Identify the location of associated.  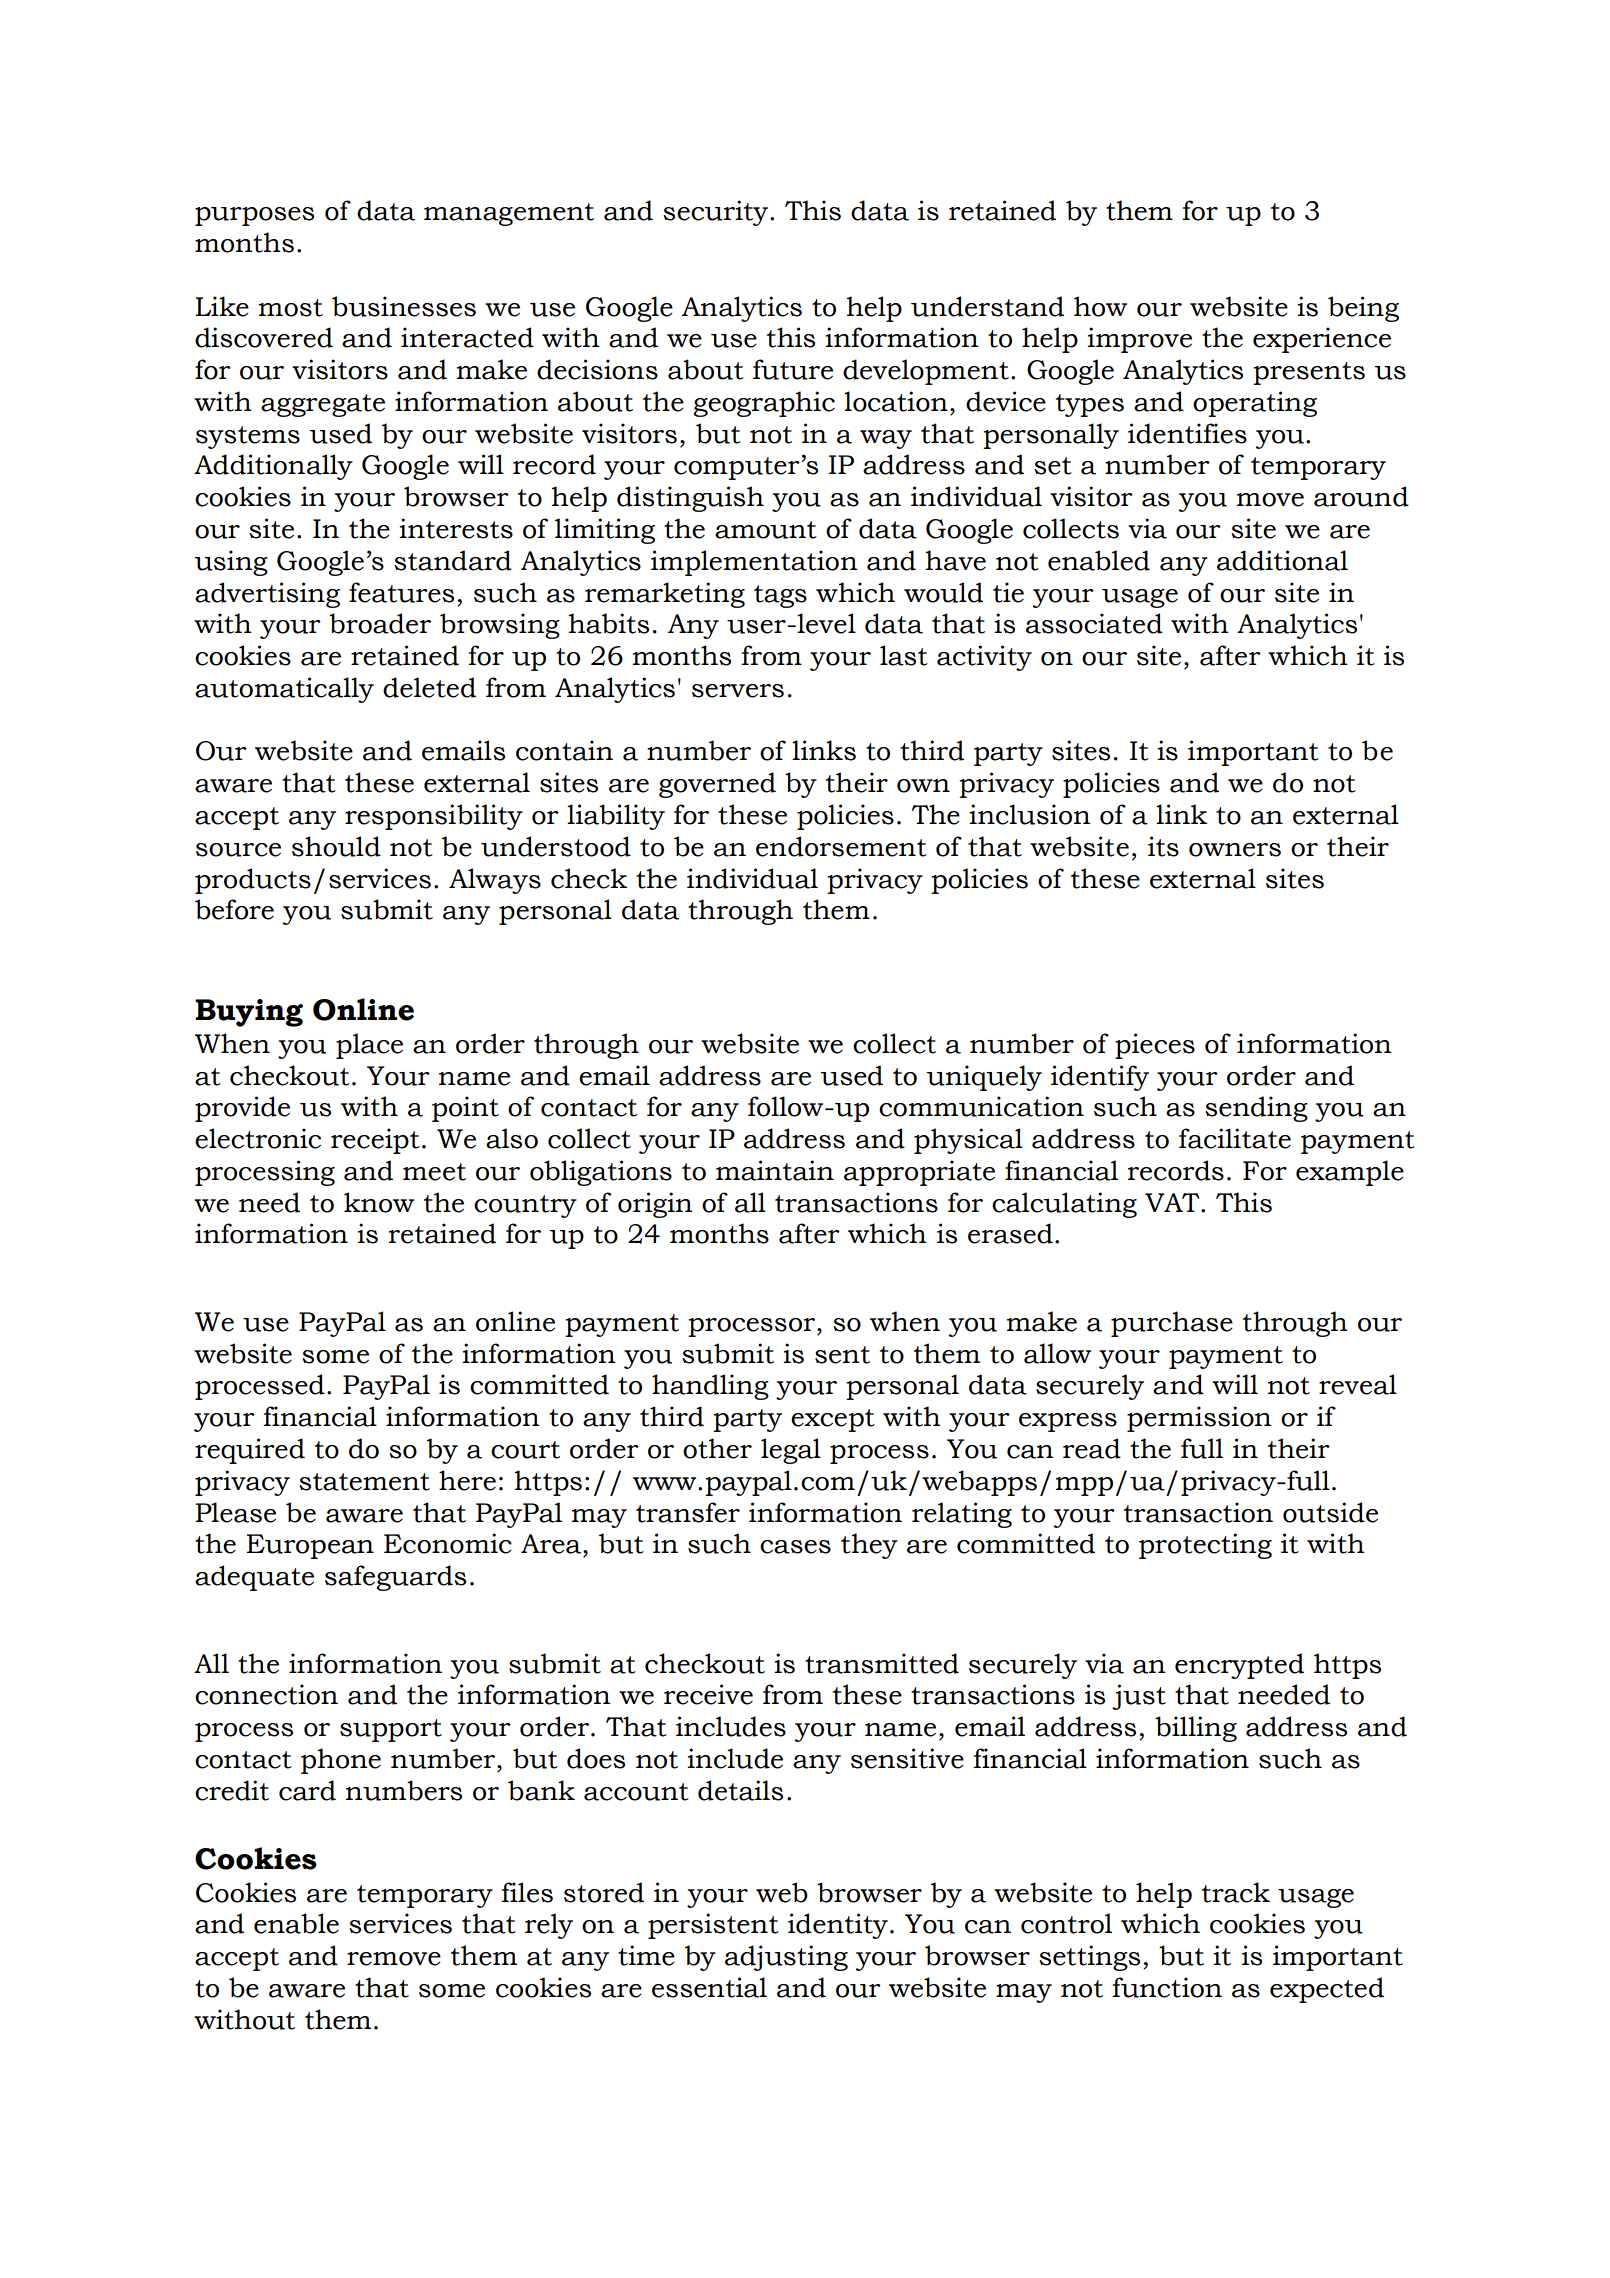
(1094, 623).
